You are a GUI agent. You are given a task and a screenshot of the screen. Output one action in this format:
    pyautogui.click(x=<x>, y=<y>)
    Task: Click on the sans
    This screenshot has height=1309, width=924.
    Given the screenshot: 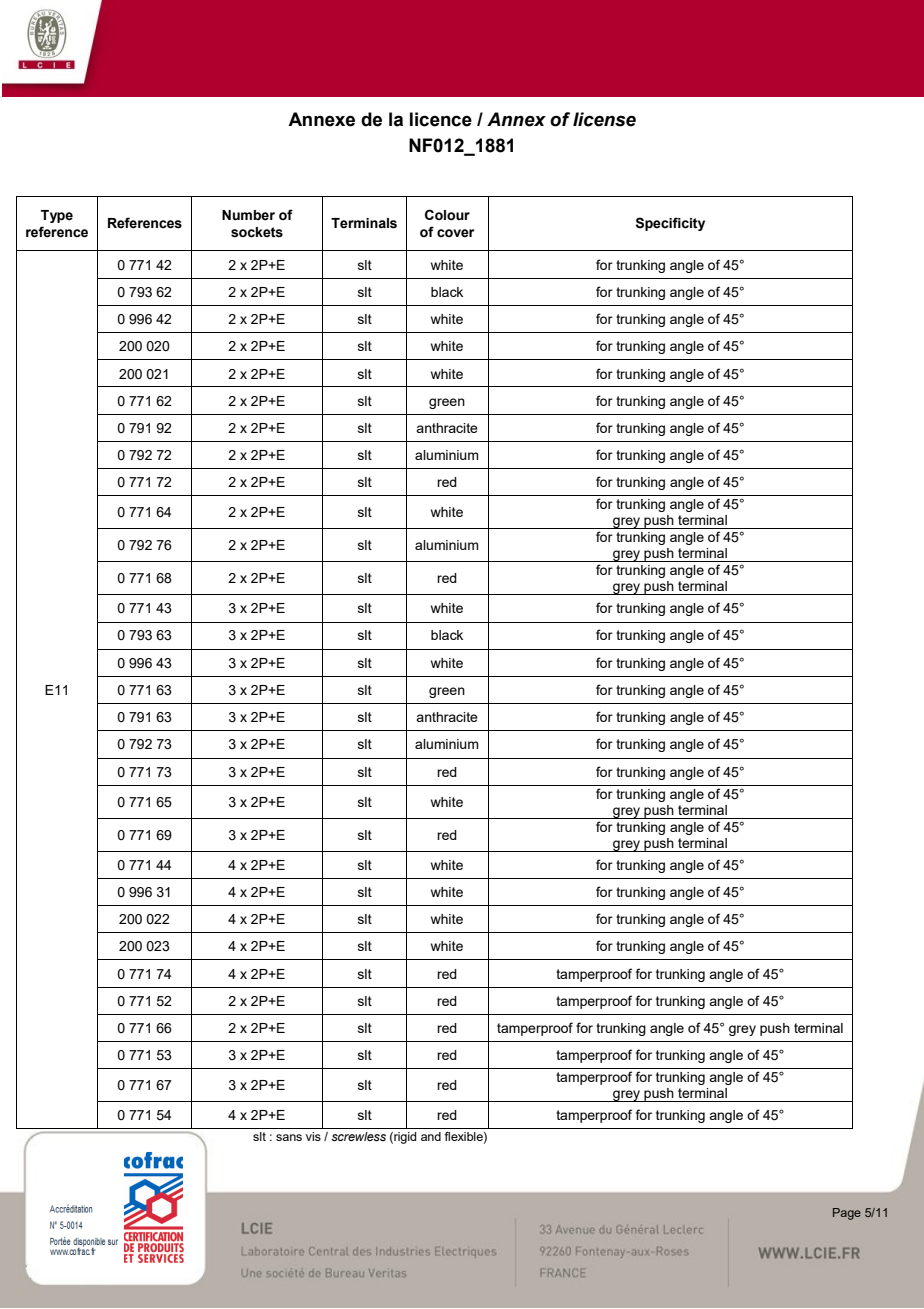 What is the action you would take?
    pyautogui.click(x=289, y=1137)
